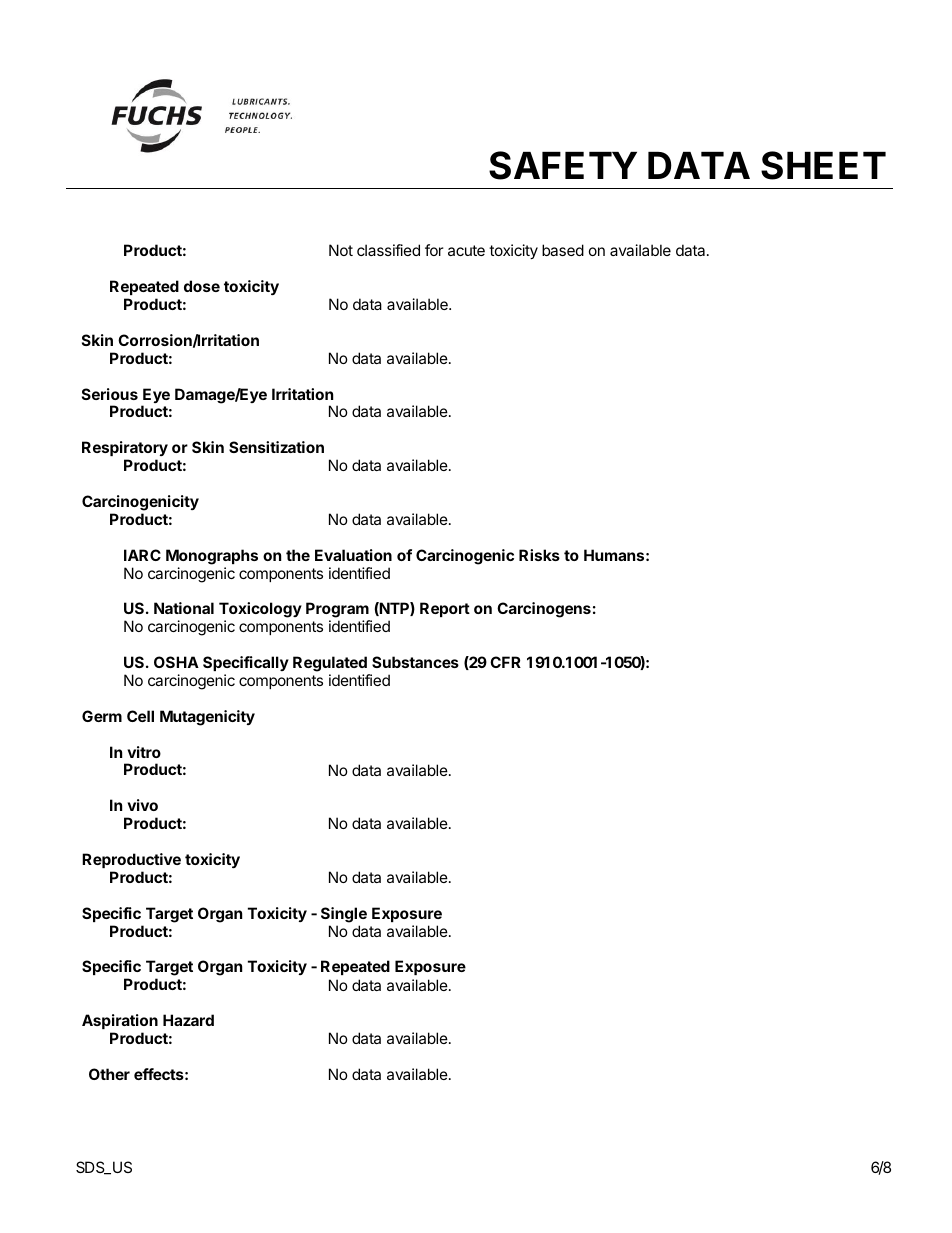  I want to click on acute, so click(466, 250).
